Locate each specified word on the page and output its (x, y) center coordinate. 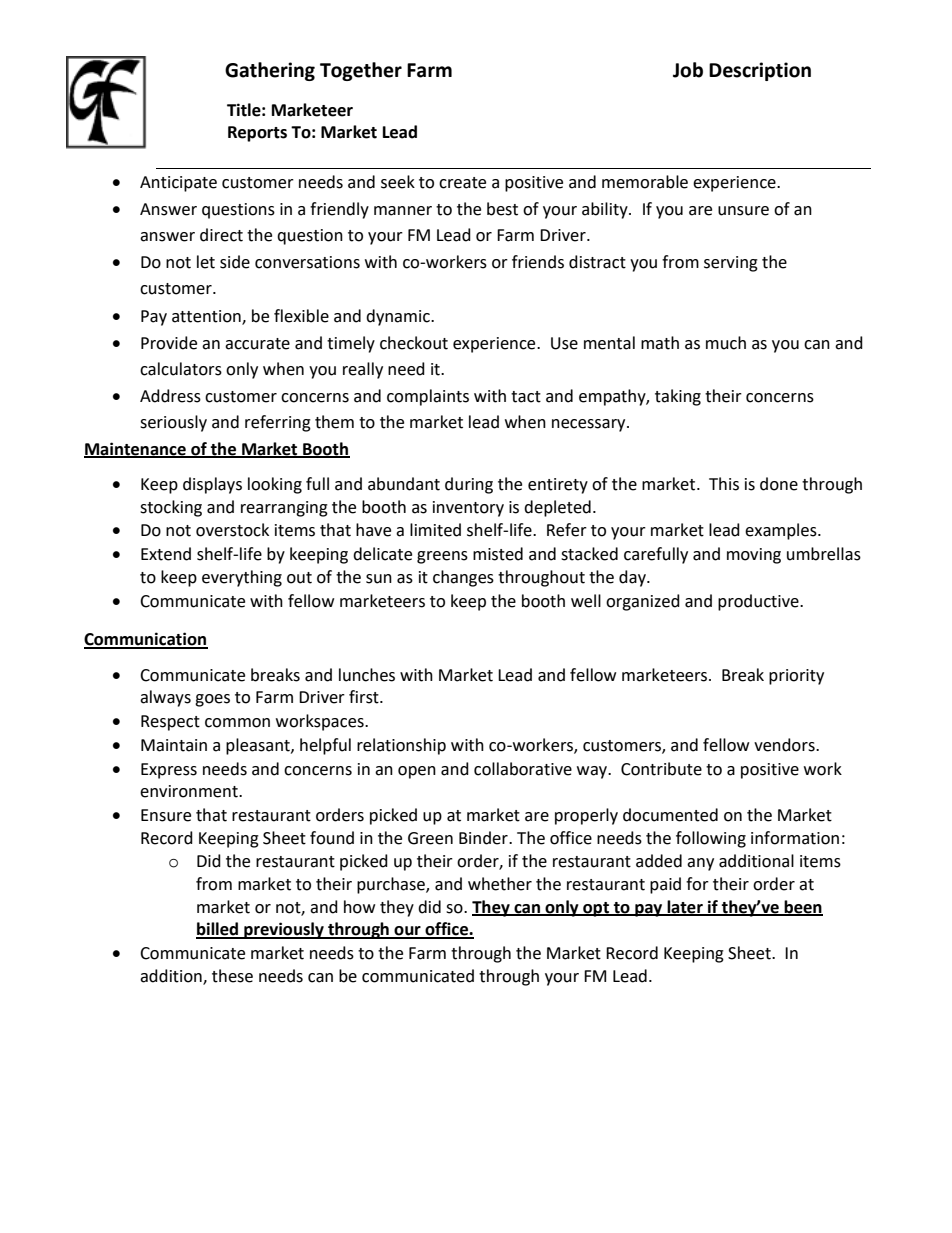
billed (218, 930)
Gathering (270, 71)
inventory (468, 509)
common (237, 723)
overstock (232, 530)
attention (207, 317)
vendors (785, 745)
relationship (401, 746)
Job (688, 70)
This (724, 484)
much (726, 343)
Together (361, 71)
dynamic (399, 317)
